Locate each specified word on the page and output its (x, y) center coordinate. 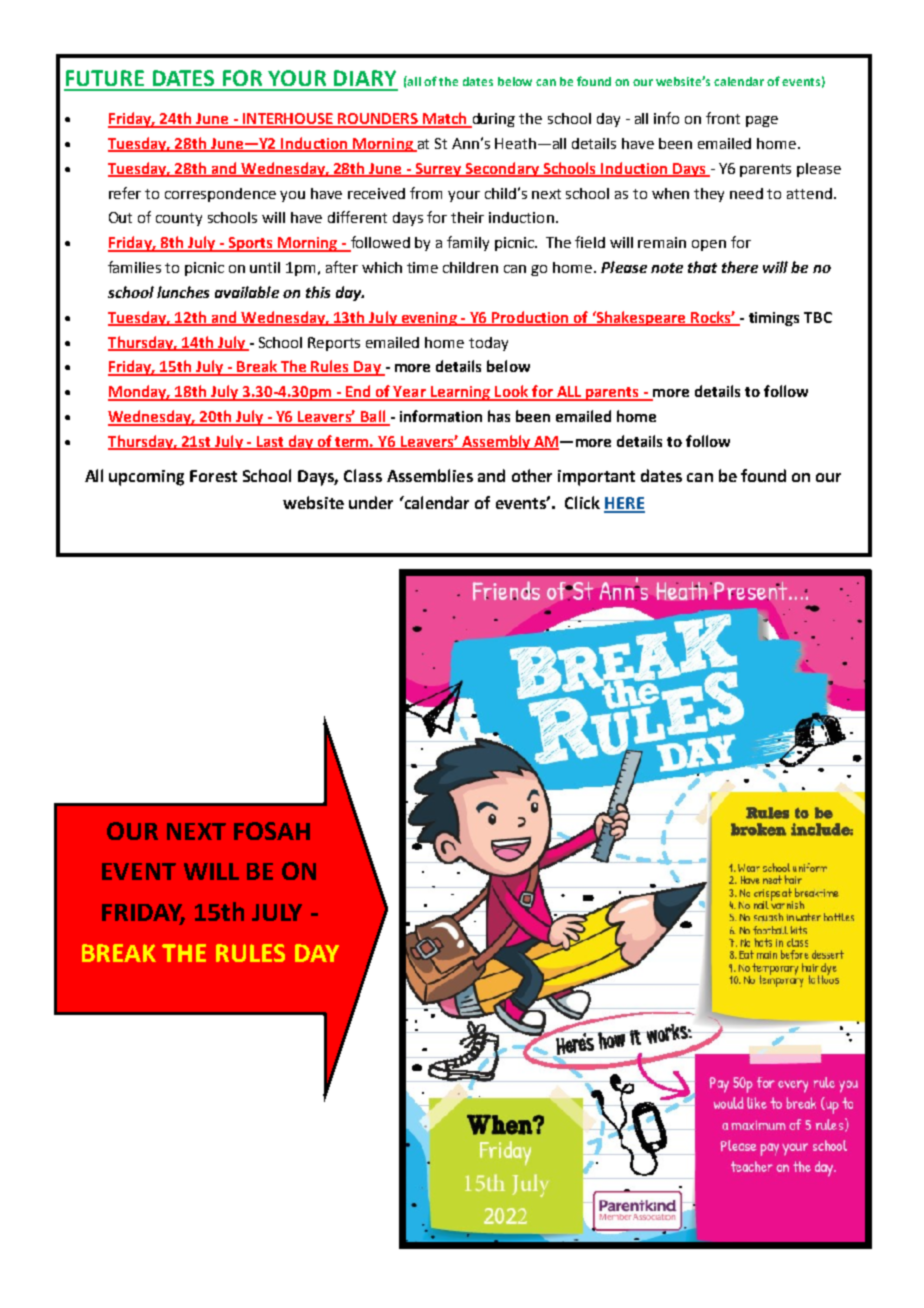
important (596, 478)
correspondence (220, 195)
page (762, 121)
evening (429, 319)
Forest (213, 476)
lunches (183, 292)
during (492, 120)
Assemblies (430, 475)
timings (774, 319)
